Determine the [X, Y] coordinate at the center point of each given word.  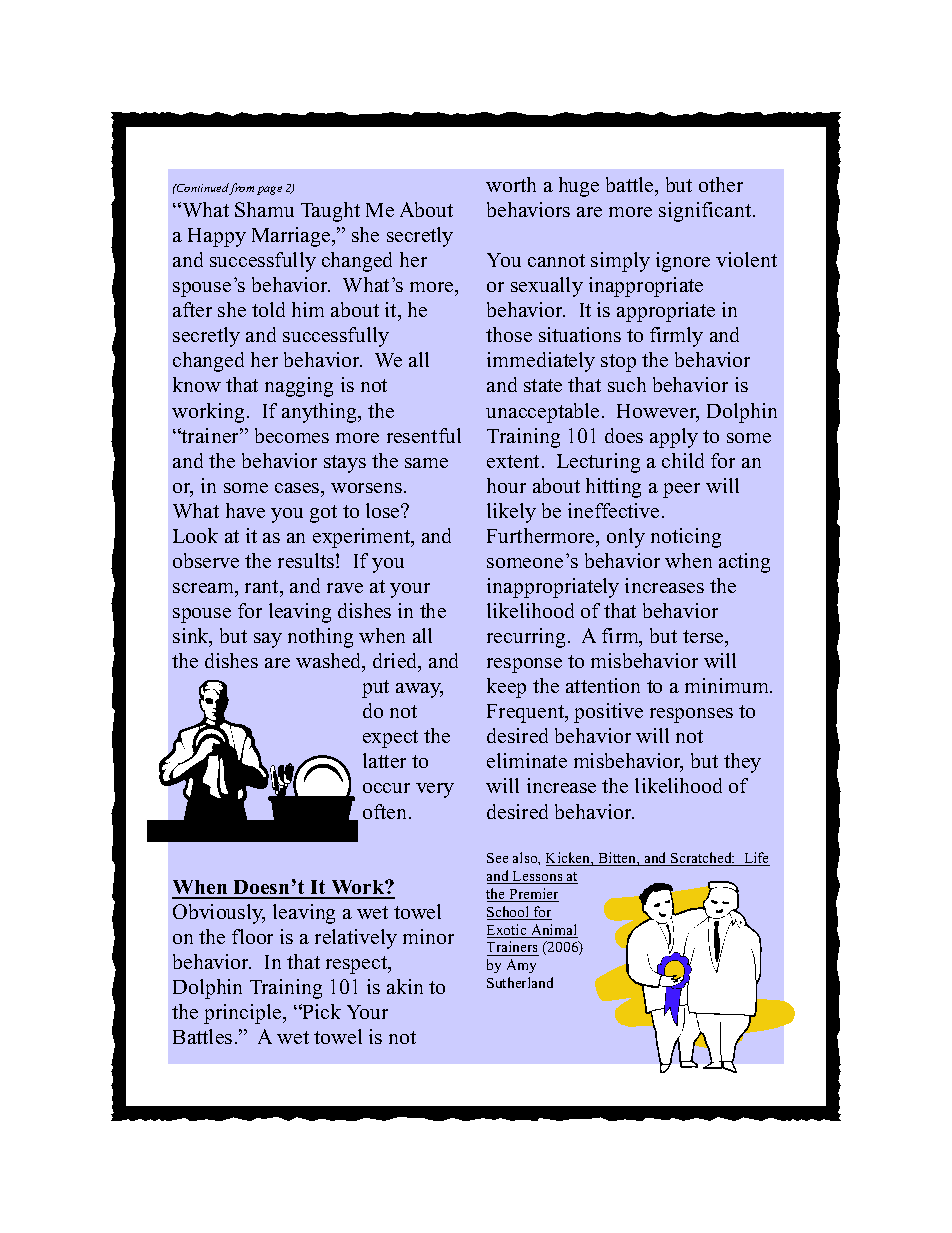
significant [706, 212]
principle [244, 1014]
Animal [553, 931]
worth [511, 184]
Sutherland [520, 982]
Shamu [264, 209]
